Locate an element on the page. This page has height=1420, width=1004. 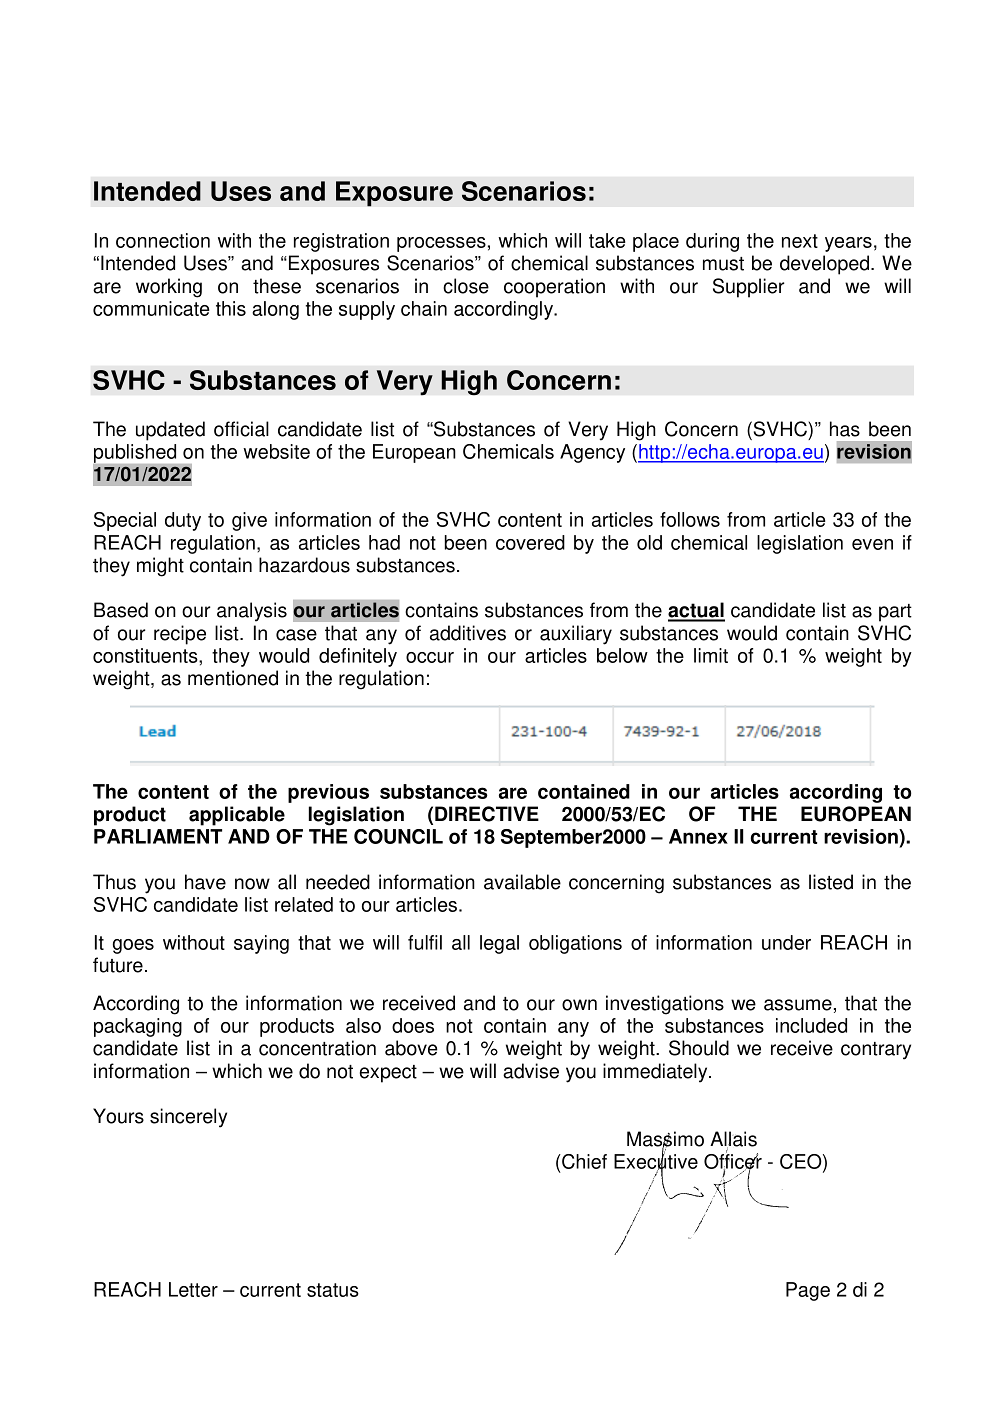
close is located at coordinates (466, 286).
